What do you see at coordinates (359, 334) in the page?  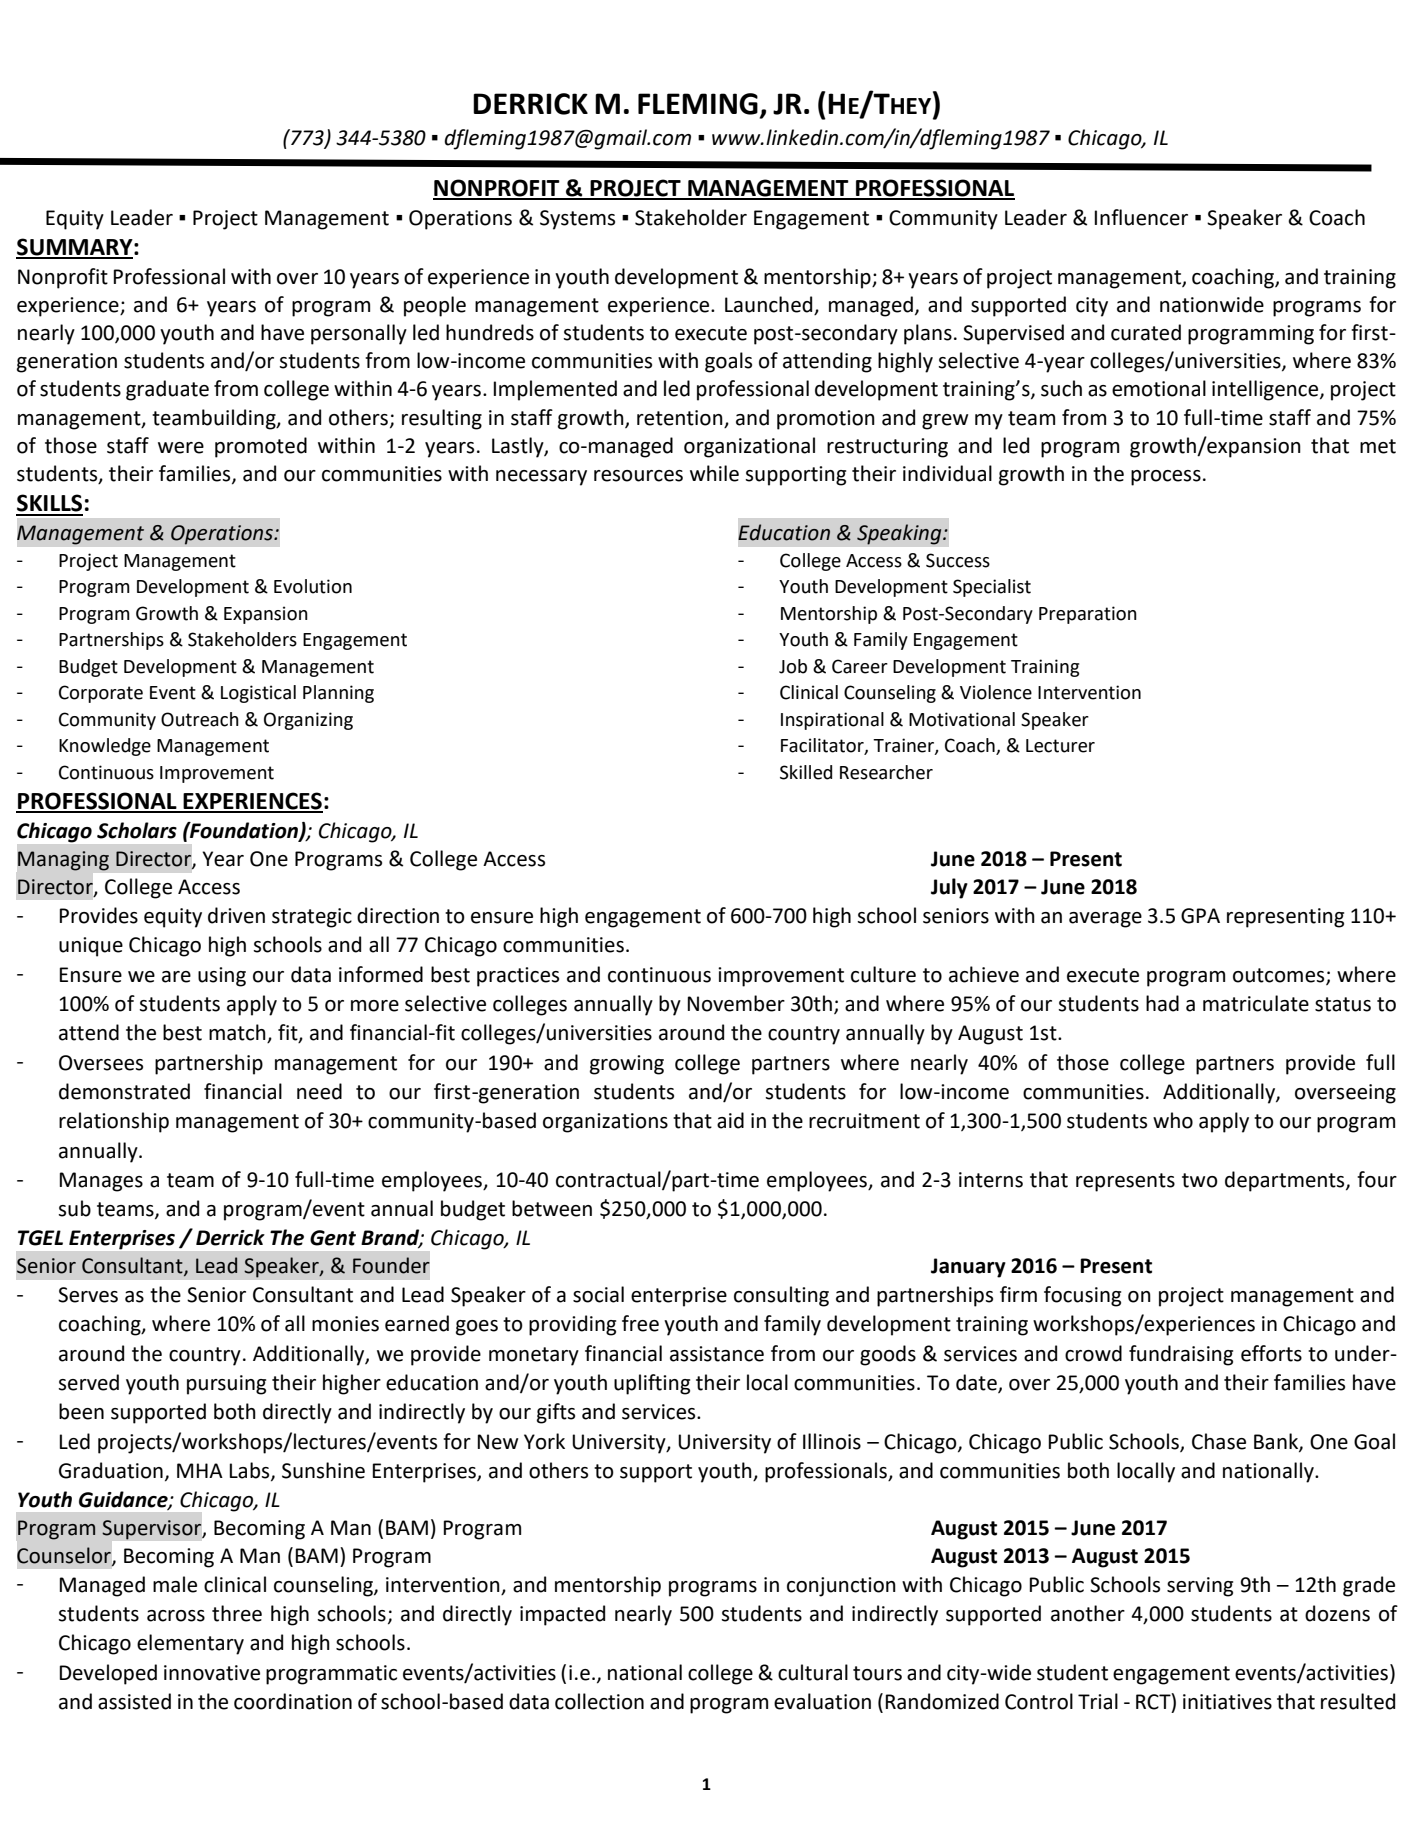 I see `personally` at bounding box center [359, 334].
